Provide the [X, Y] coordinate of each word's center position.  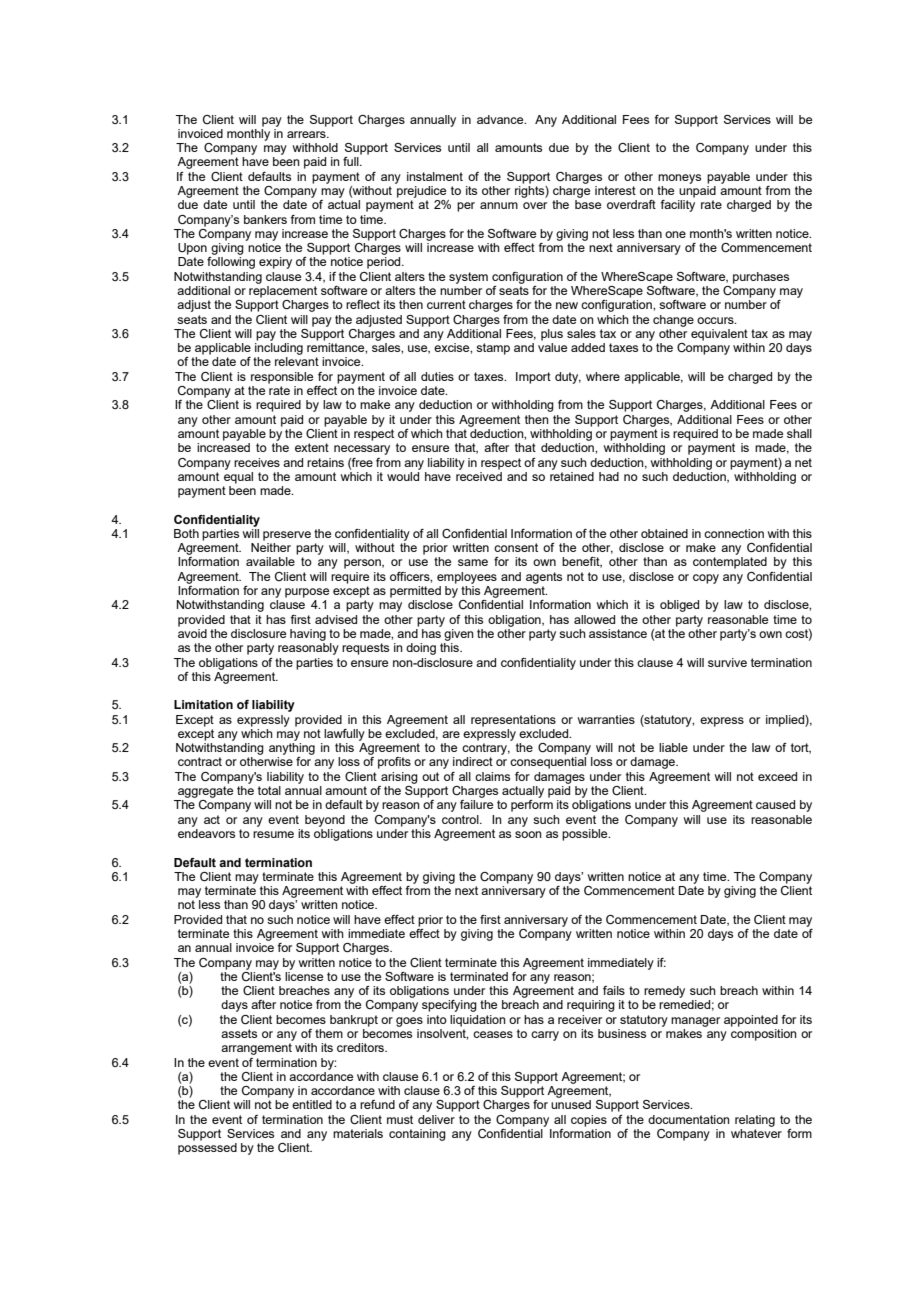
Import [533, 378]
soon [528, 834]
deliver [436, 1119]
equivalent [719, 335]
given [459, 635]
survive [727, 662]
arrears [307, 134]
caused [775, 804]
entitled [312, 1104]
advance [501, 119]
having [308, 635]
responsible [282, 378]
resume [273, 834]
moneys [679, 179]
